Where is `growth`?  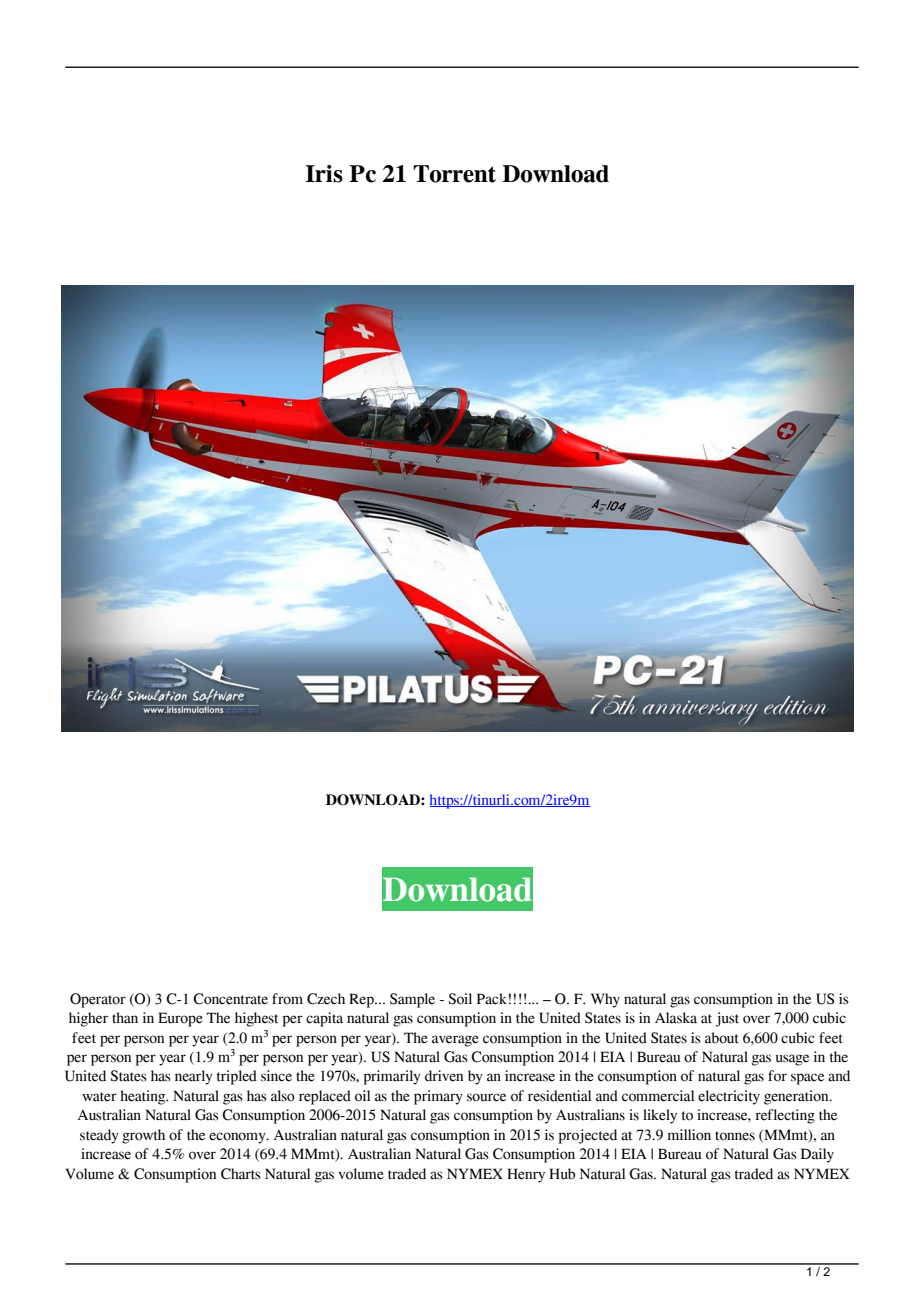 growth is located at coordinates (143, 1136).
